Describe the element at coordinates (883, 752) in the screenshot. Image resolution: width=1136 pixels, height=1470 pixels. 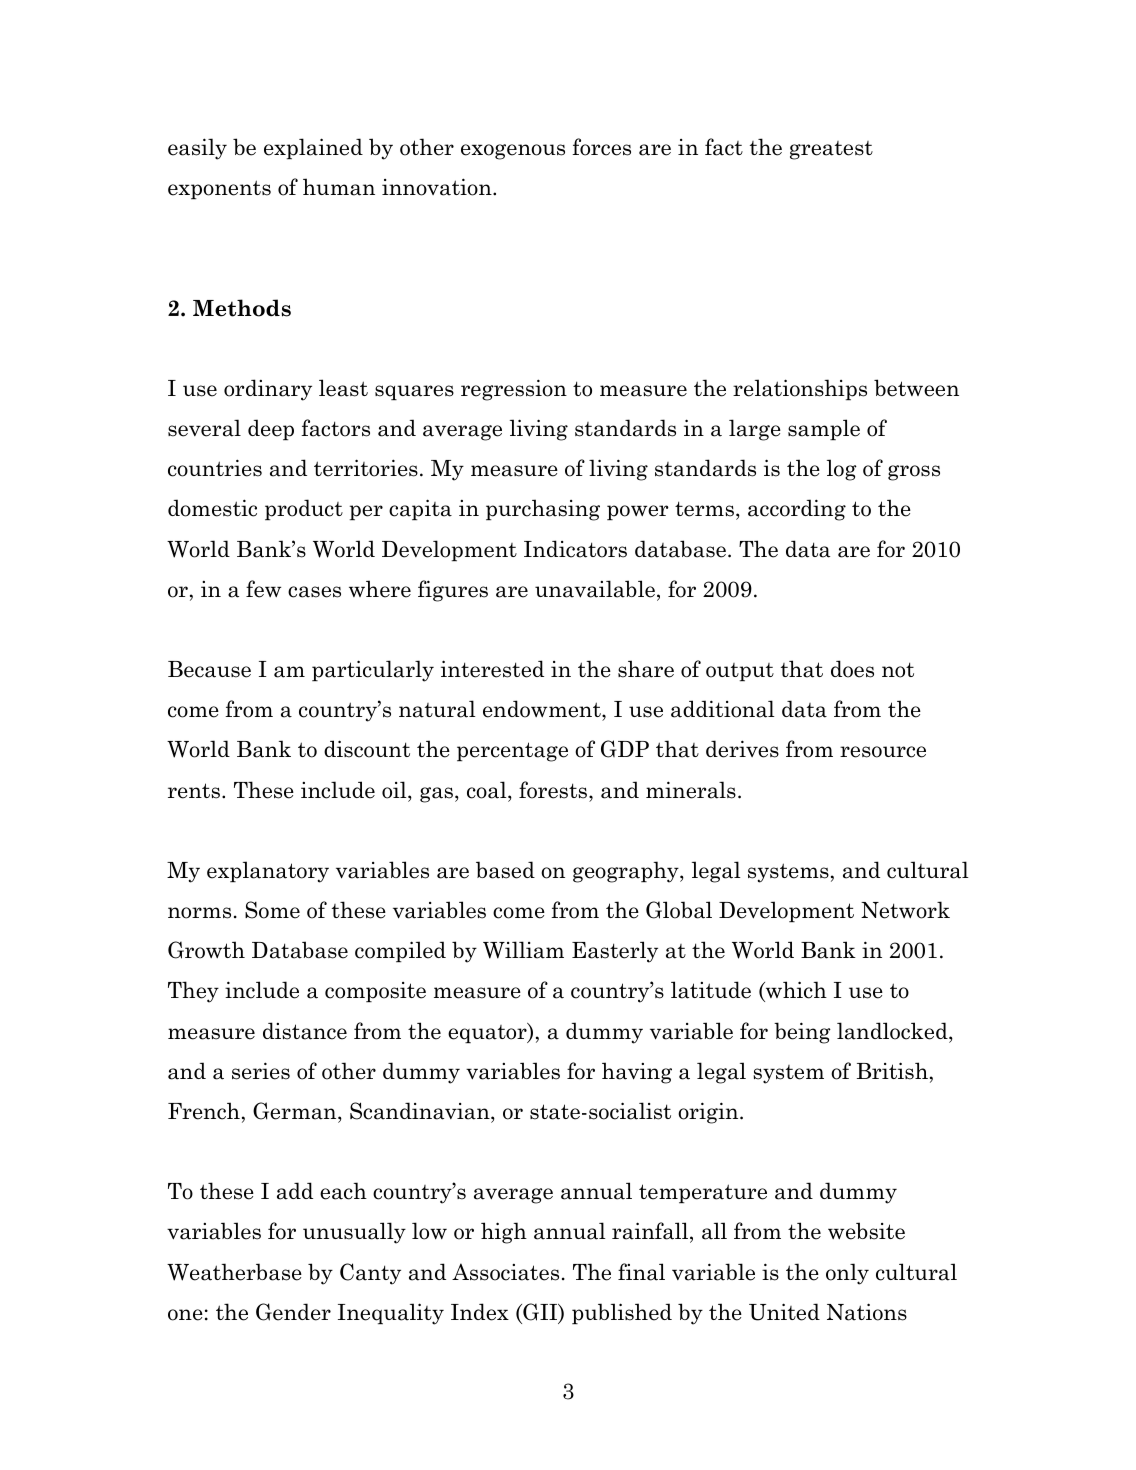
I see `resource` at that location.
